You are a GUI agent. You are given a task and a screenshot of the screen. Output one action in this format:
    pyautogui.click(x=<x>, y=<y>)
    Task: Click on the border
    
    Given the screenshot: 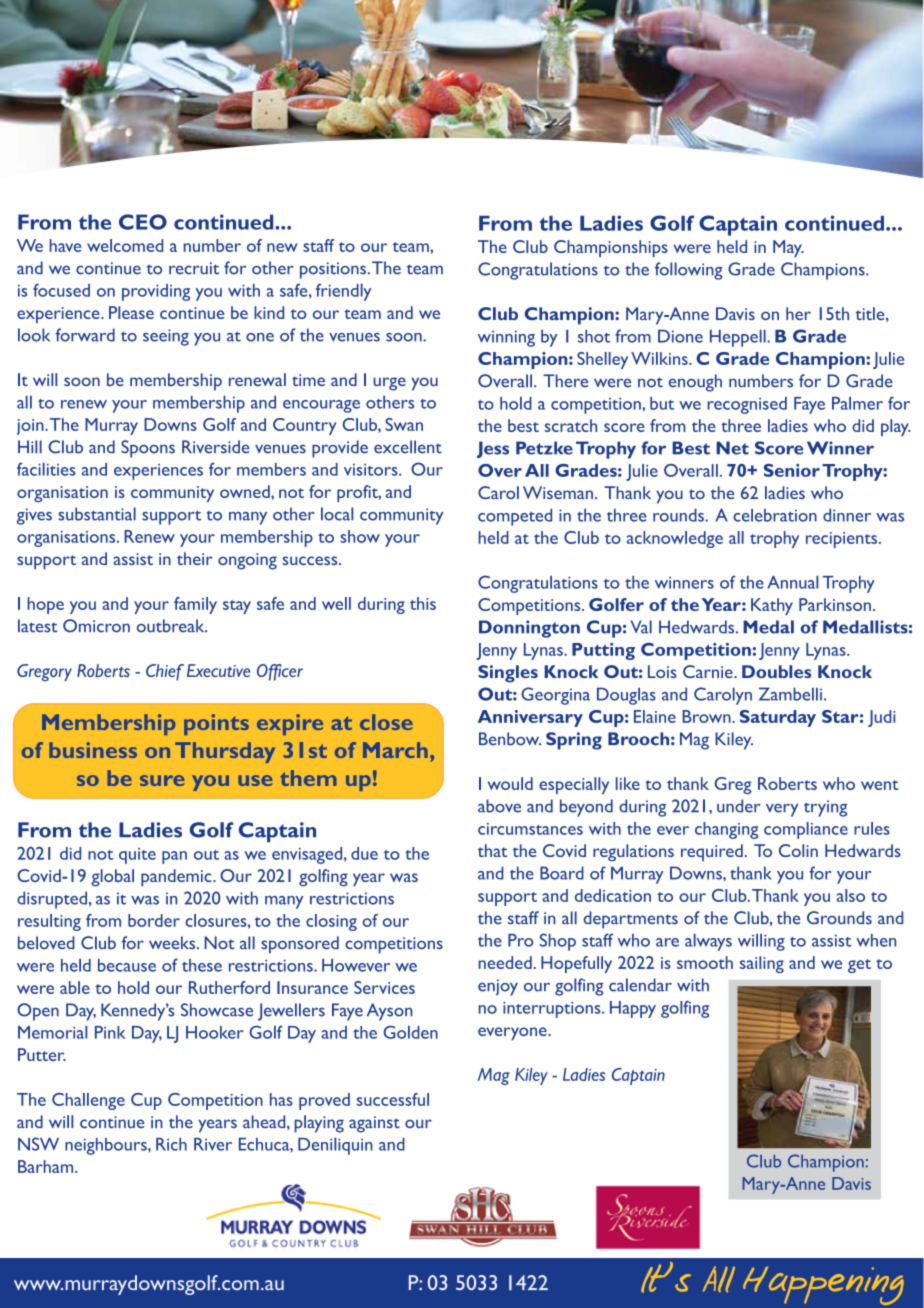 What is the action you would take?
    pyautogui.click(x=154, y=920)
